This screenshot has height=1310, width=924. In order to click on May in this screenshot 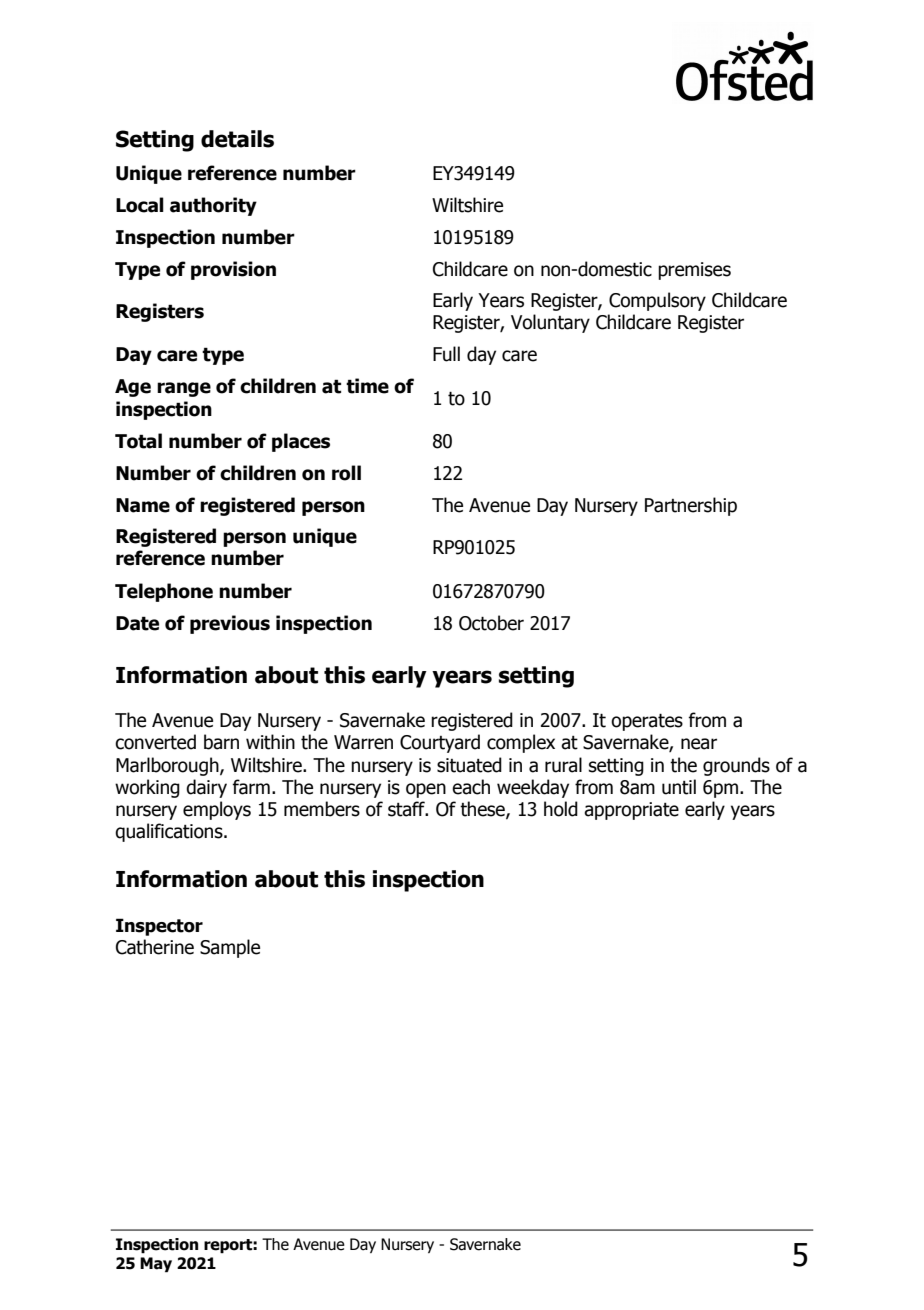, I will do `click(156, 1265)`.
